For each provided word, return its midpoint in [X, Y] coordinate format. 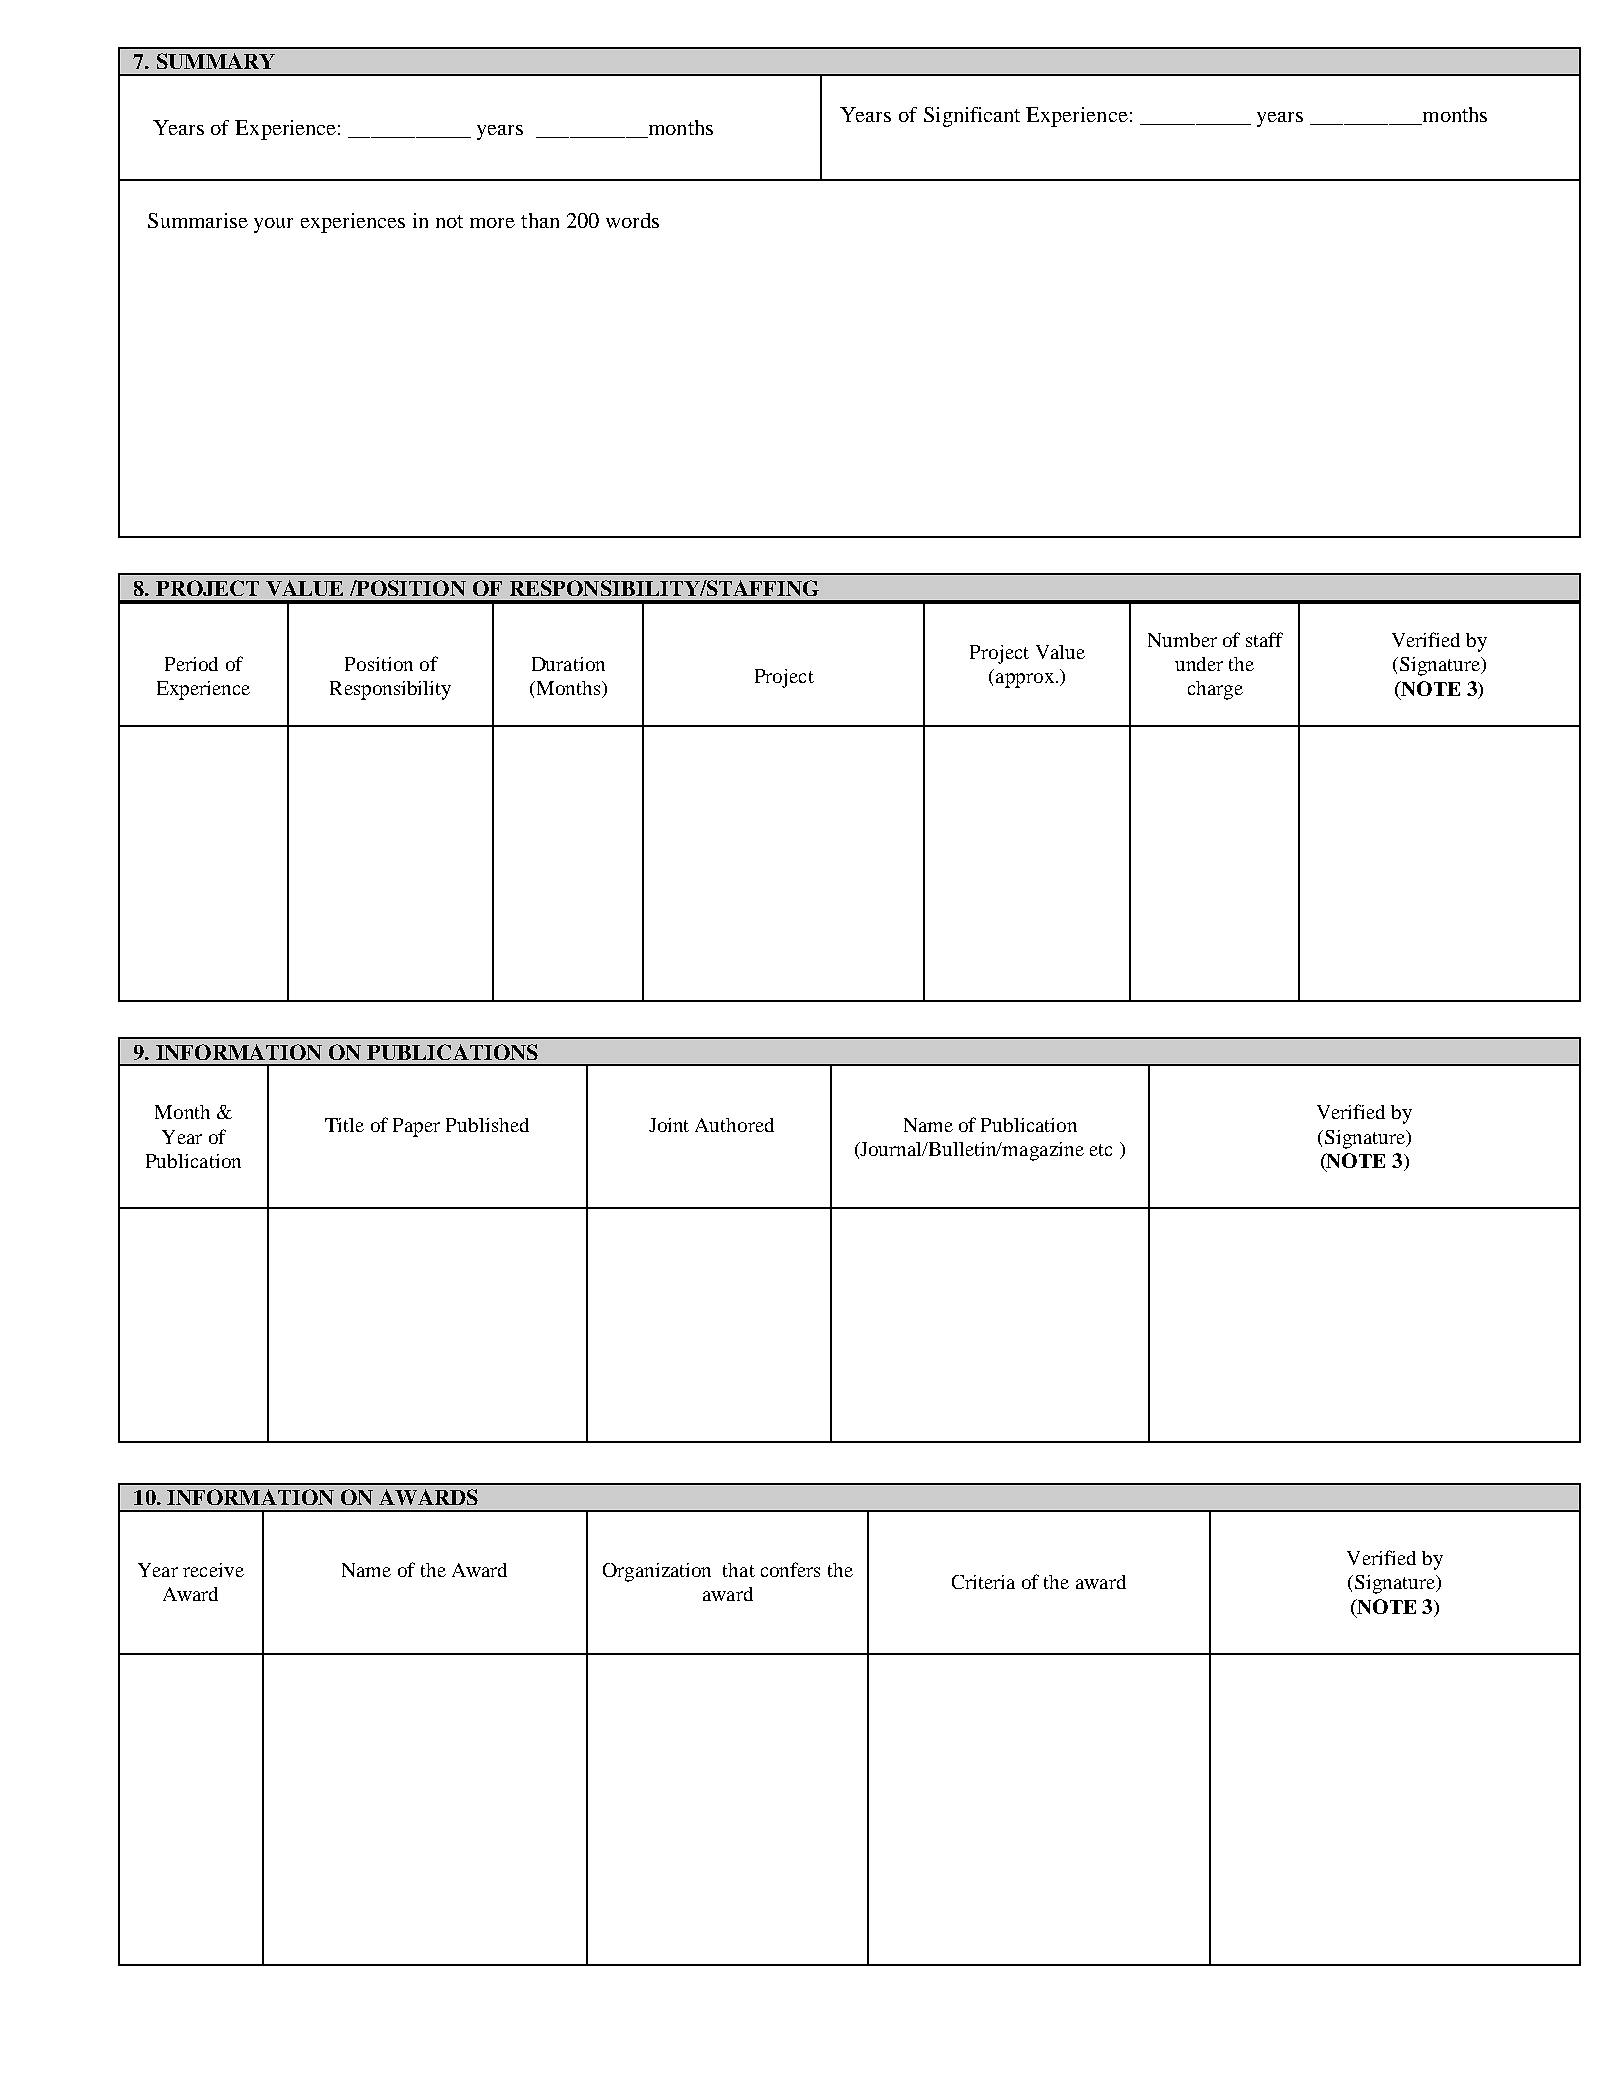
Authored [734, 1125]
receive [213, 1570]
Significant [972, 117]
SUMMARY [216, 61]
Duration [568, 664]
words [632, 220]
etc [1101, 1150]
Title [344, 1125]
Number [1182, 640]
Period [191, 664]
